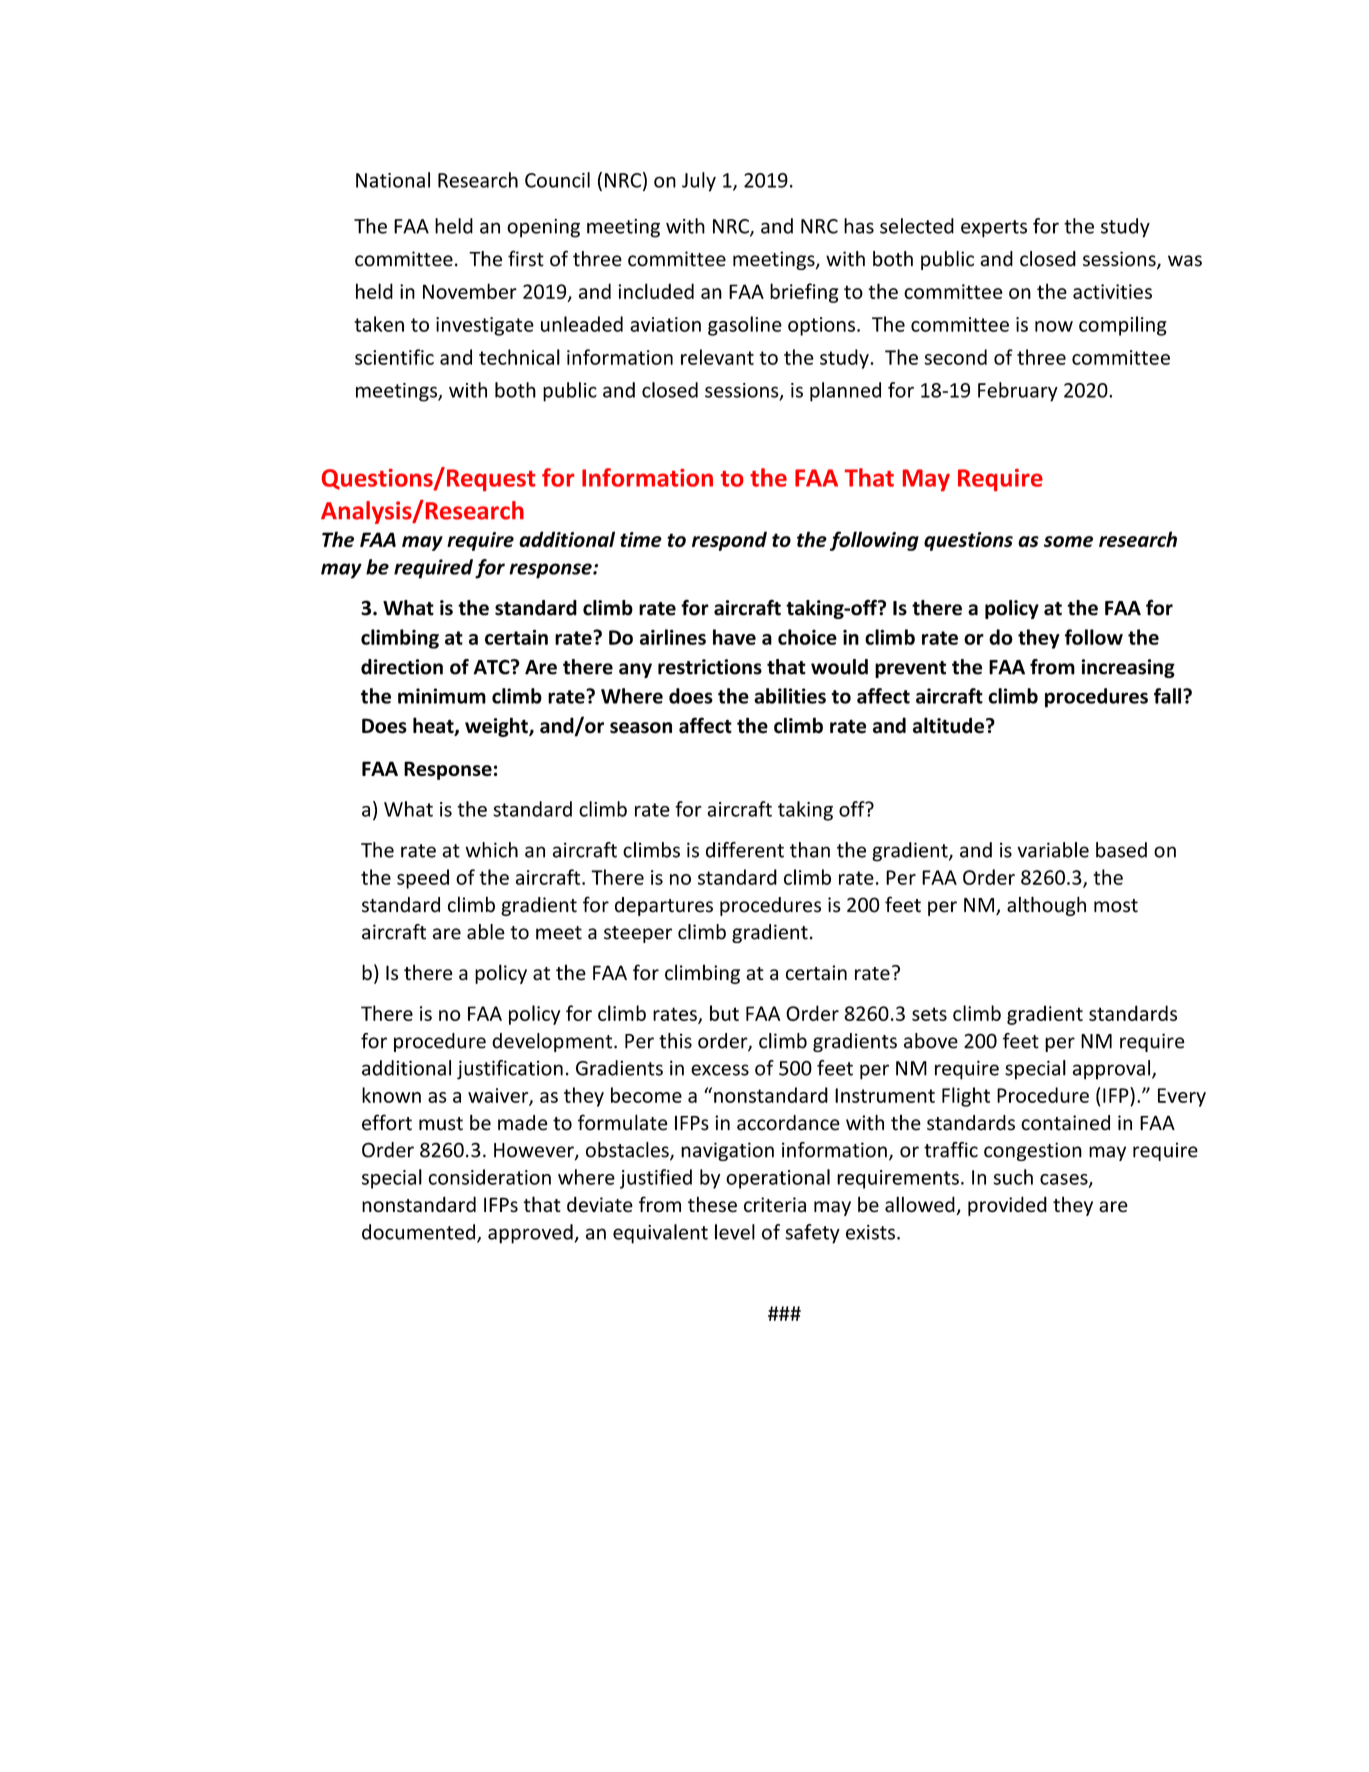 Image resolution: width=1369 pixels, height=1772 pixels. I want to click on has, so click(859, 226).
